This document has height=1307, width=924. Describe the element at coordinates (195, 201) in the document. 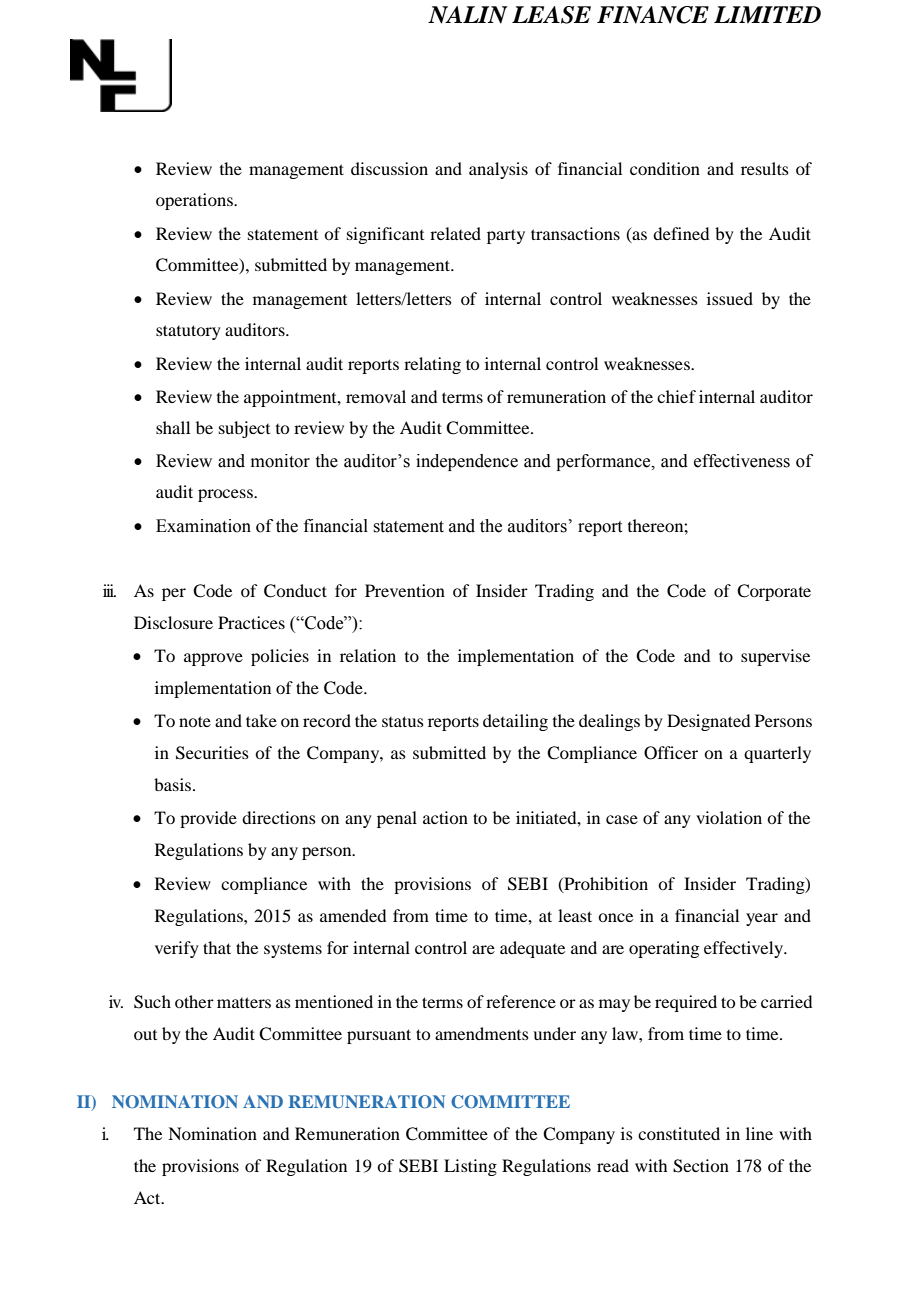

I see `operations` at that location.
